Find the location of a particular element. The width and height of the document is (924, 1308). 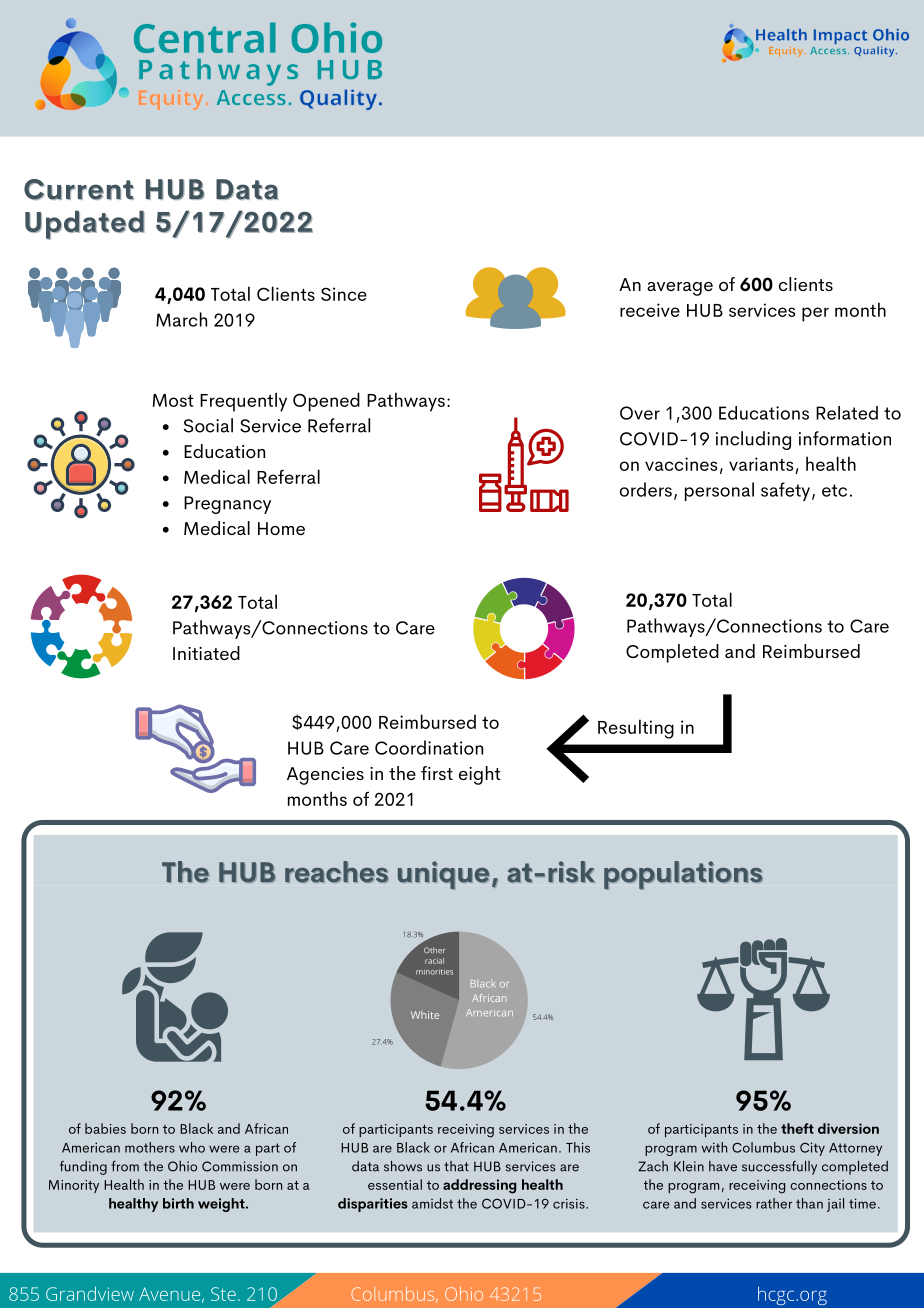

Resulting is located at coordinates (636, 729).
